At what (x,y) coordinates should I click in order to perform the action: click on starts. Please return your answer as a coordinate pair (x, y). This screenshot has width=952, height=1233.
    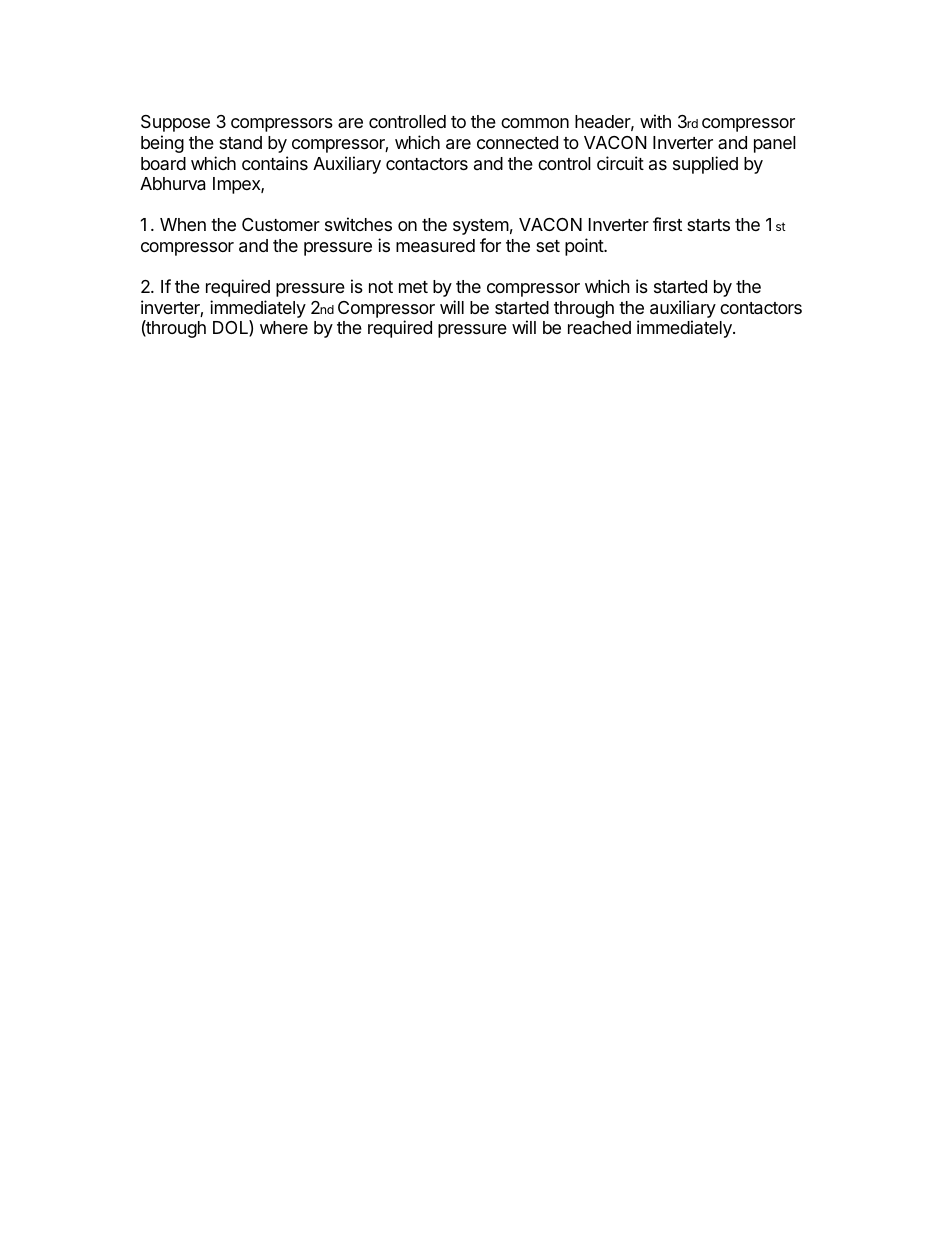
    Looking at the image, I should click on (708, 225).
